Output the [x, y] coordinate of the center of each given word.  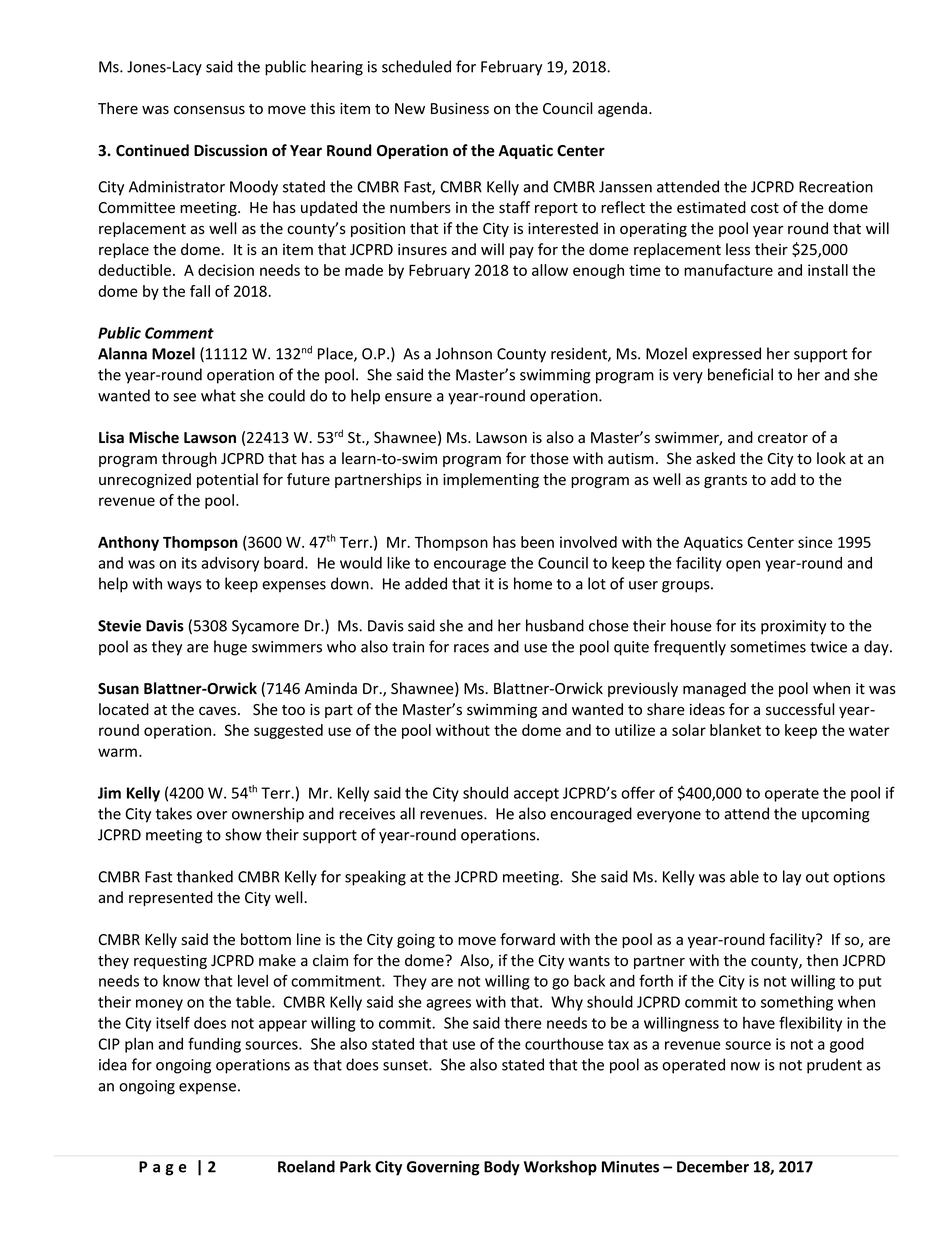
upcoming [836, 815]
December [713, 1166]
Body [502, 1168]
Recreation [836, 187]
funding [214, 1045]
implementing [491, 480]
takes [174, 813]
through [189, 459]
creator [783, 438]
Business [460, 109]
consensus [209, 110]
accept [536, 795]
